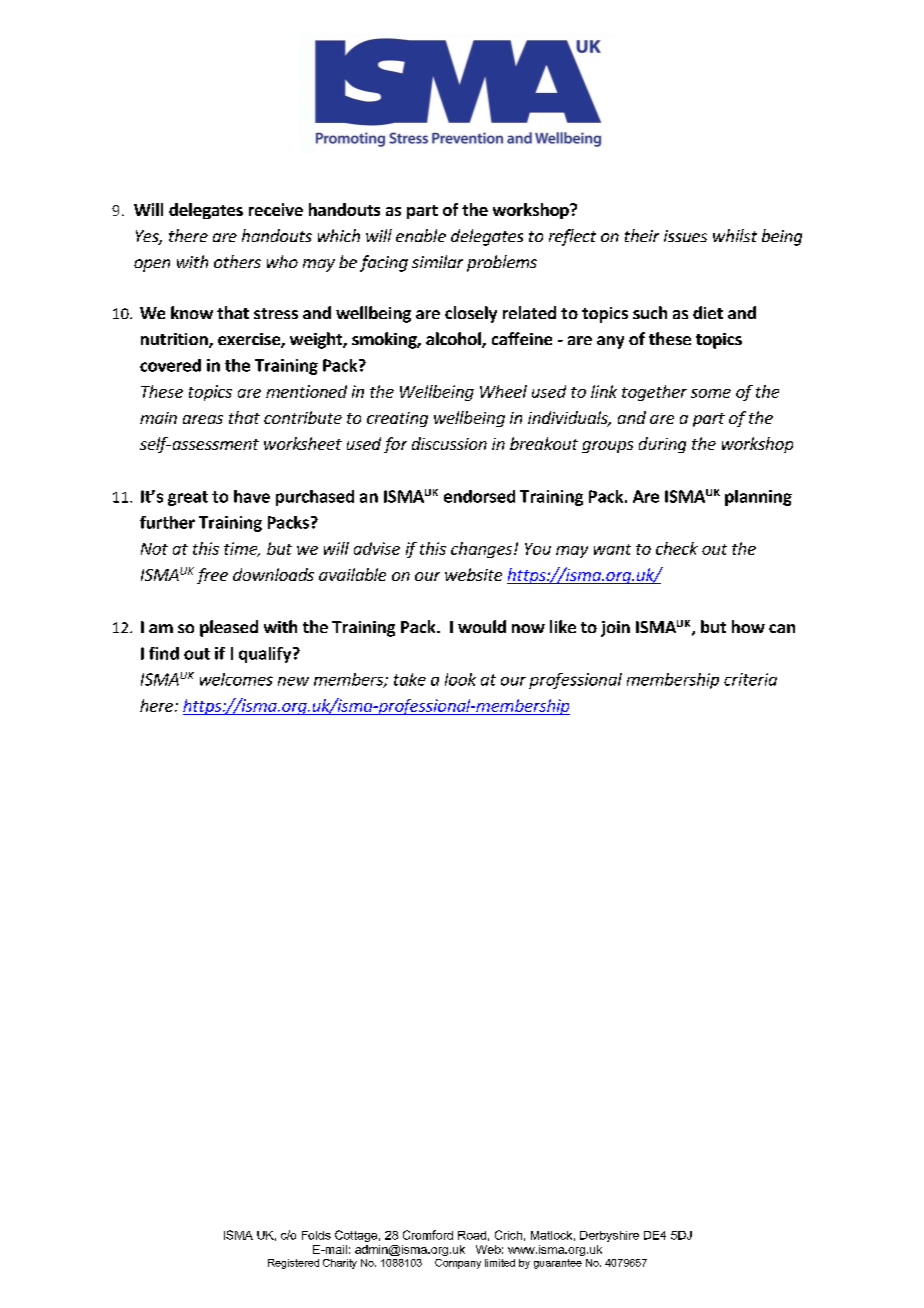 Image resolution: width=924 pixels, height=1308 pixels. Describe the element at coordinates (437, 261) in the image. I see `similar` at that location.
